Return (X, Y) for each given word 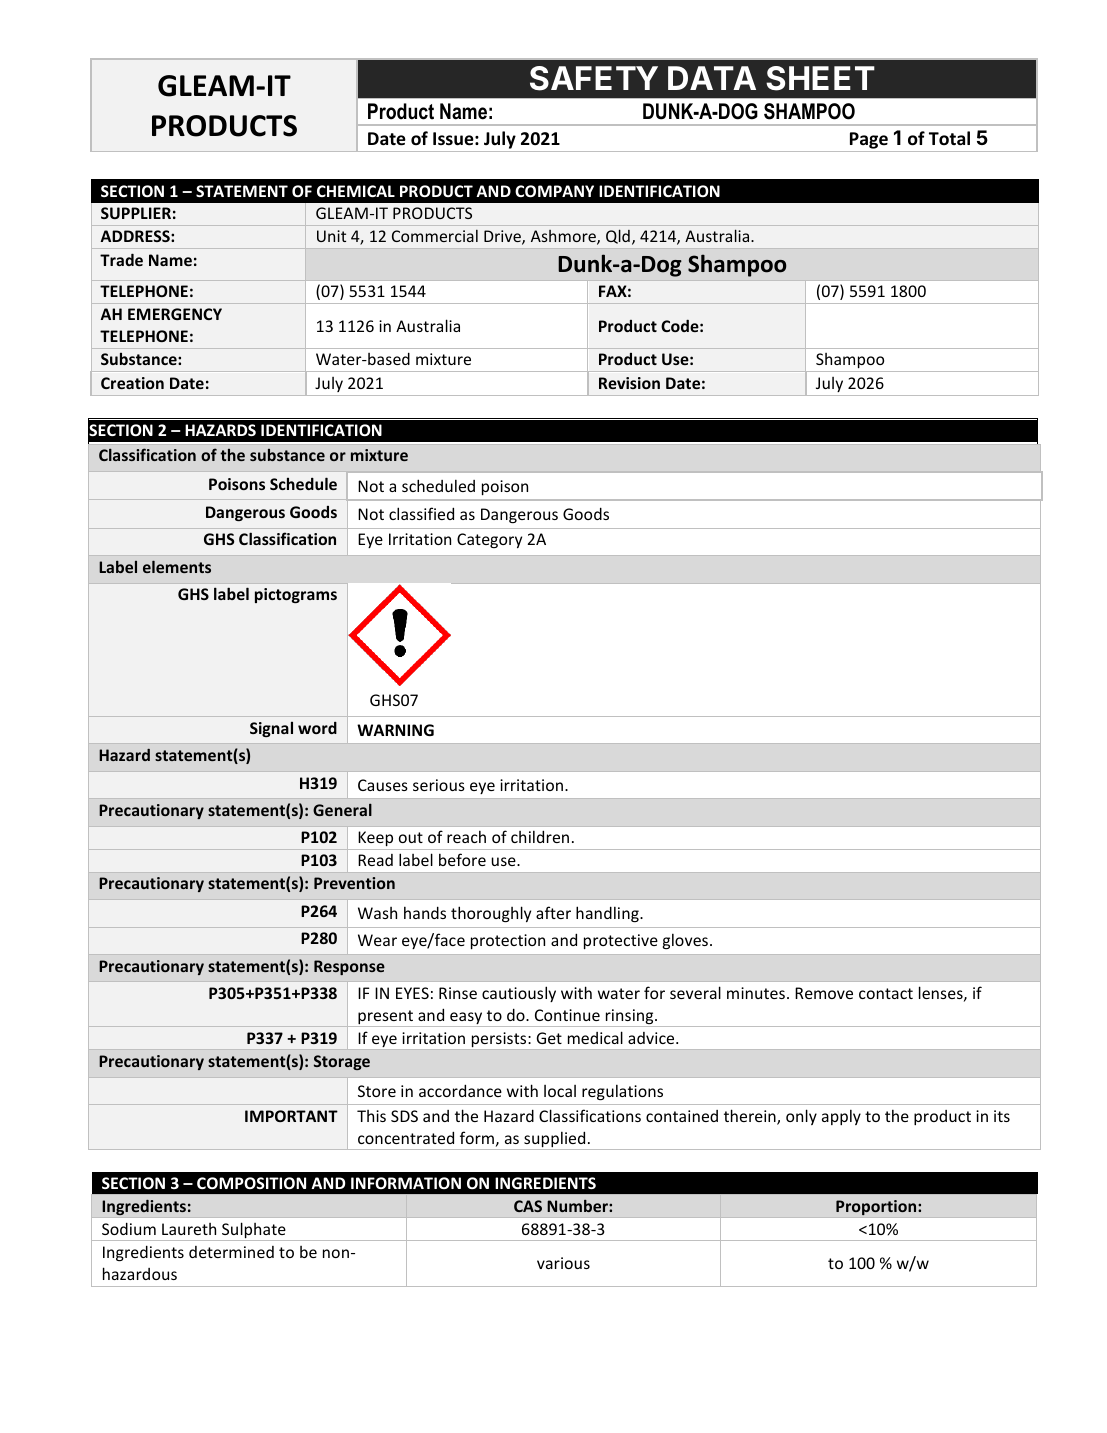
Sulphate (254, 1231)
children (540, 836)
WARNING (395, 730)
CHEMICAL (356, 191)
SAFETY (594, 78)
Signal (271, 729)
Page (869, 140)
